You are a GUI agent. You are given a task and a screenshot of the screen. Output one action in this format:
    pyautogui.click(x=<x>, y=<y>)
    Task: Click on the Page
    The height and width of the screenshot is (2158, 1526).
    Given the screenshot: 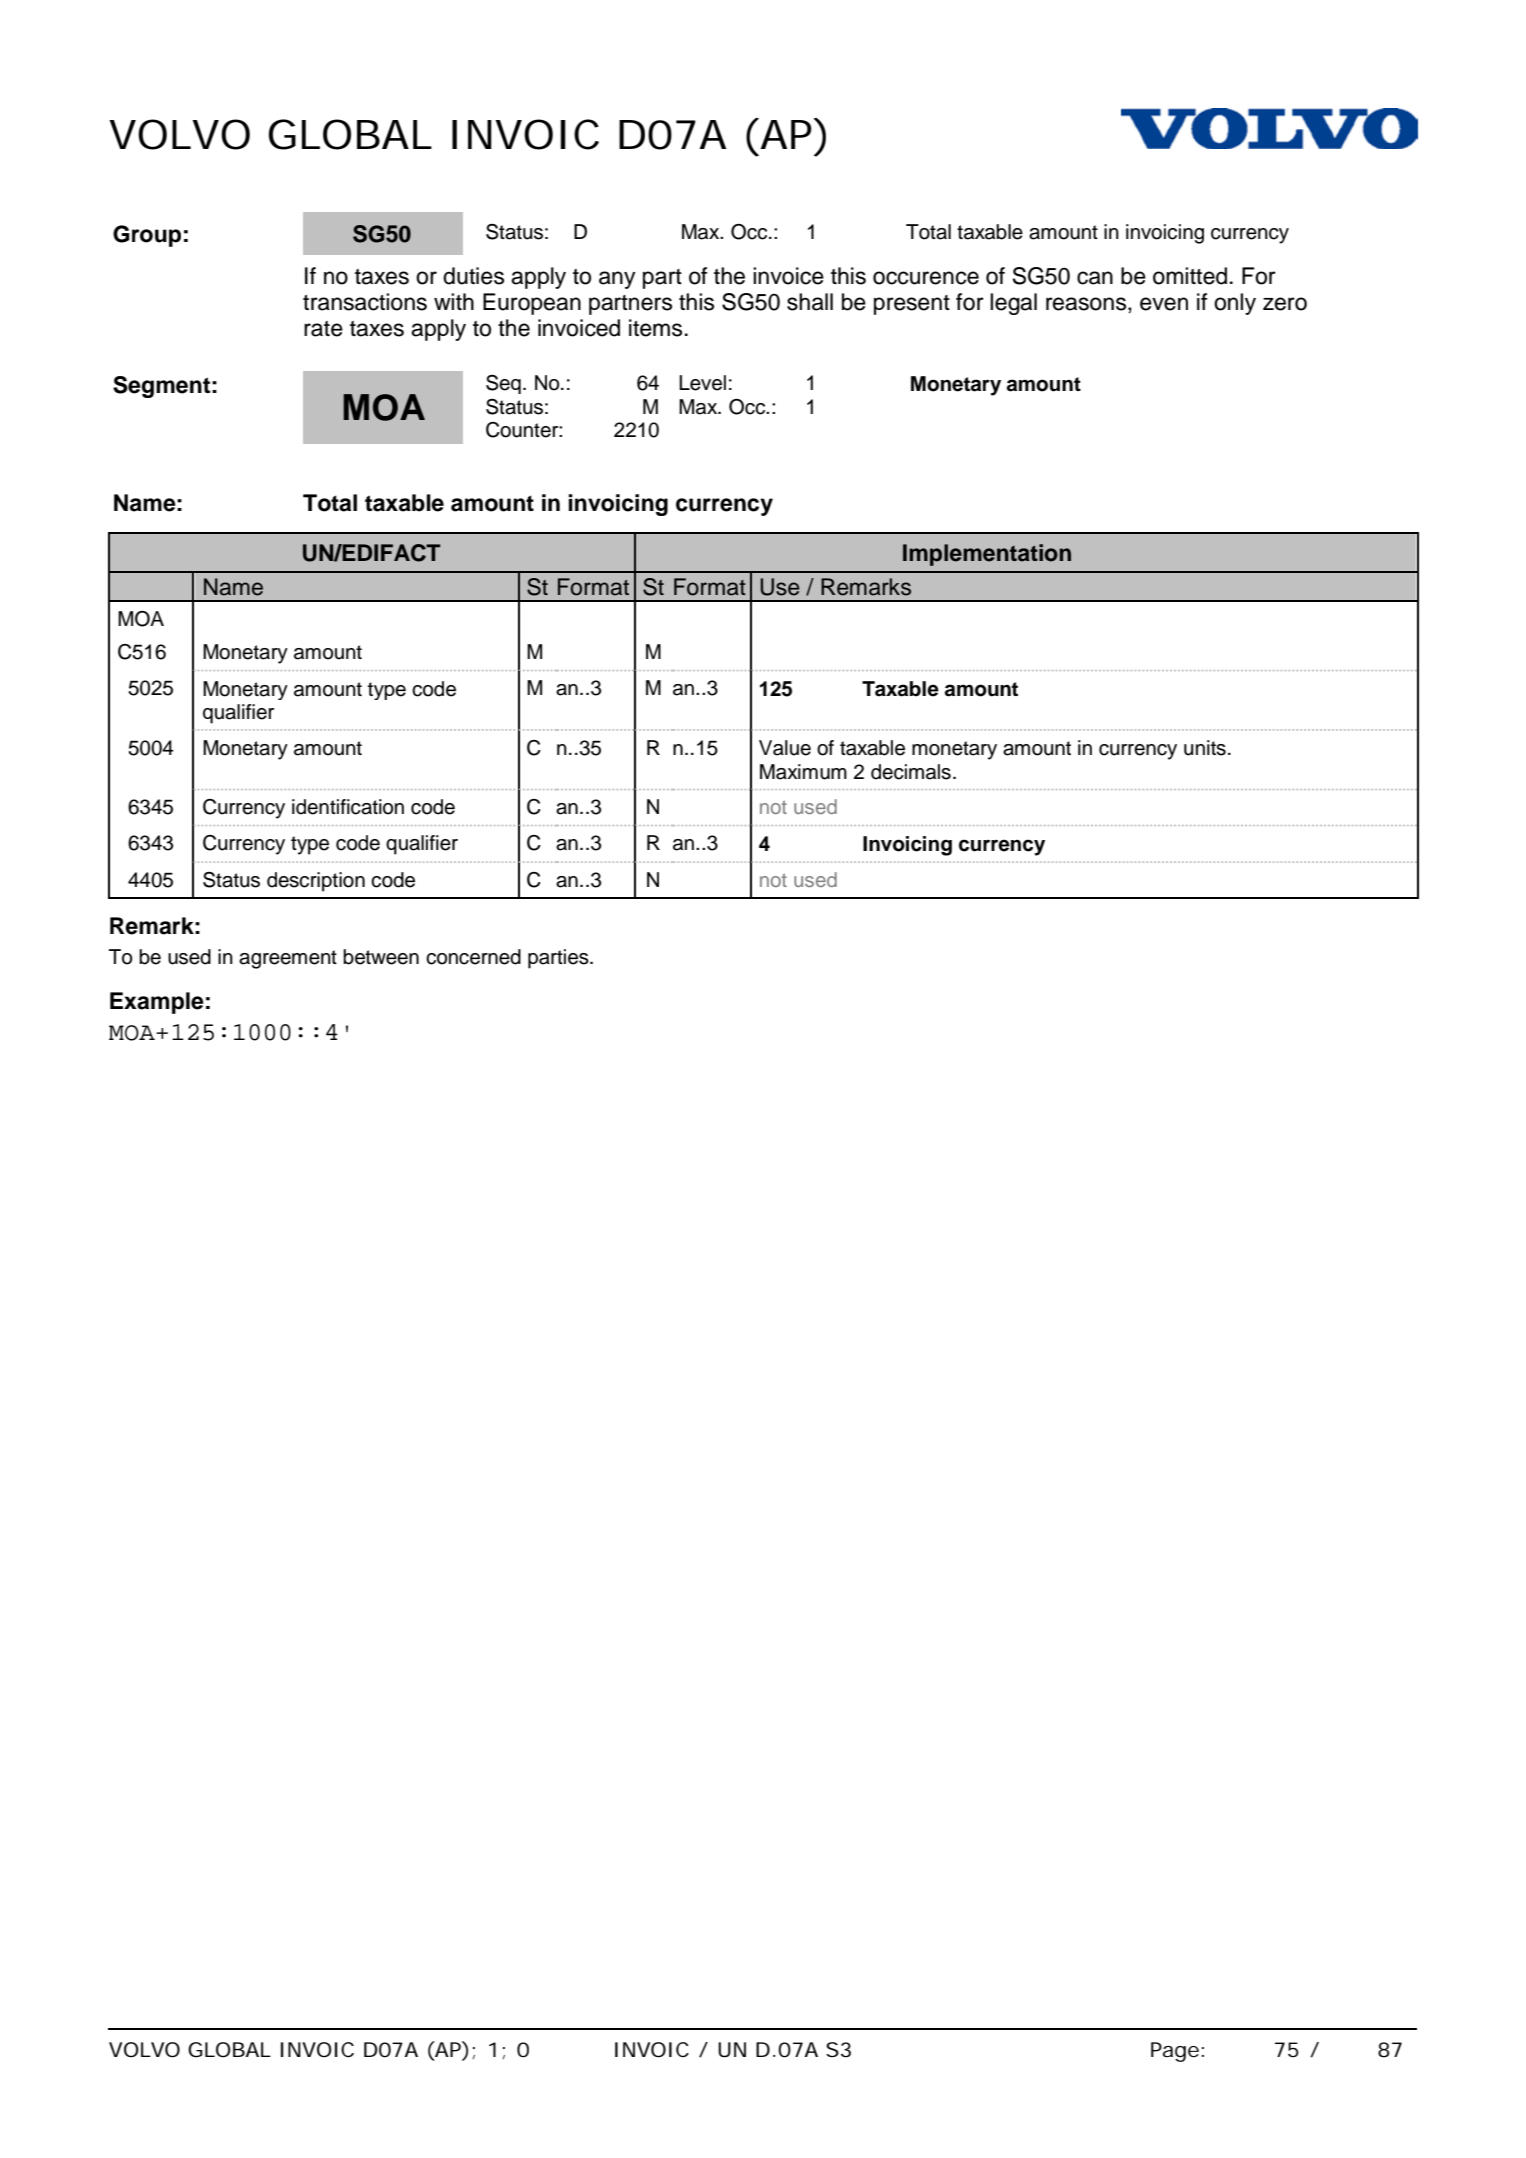 What is the action you would take?
    pyautogui.click(x=1175, y=2052)
